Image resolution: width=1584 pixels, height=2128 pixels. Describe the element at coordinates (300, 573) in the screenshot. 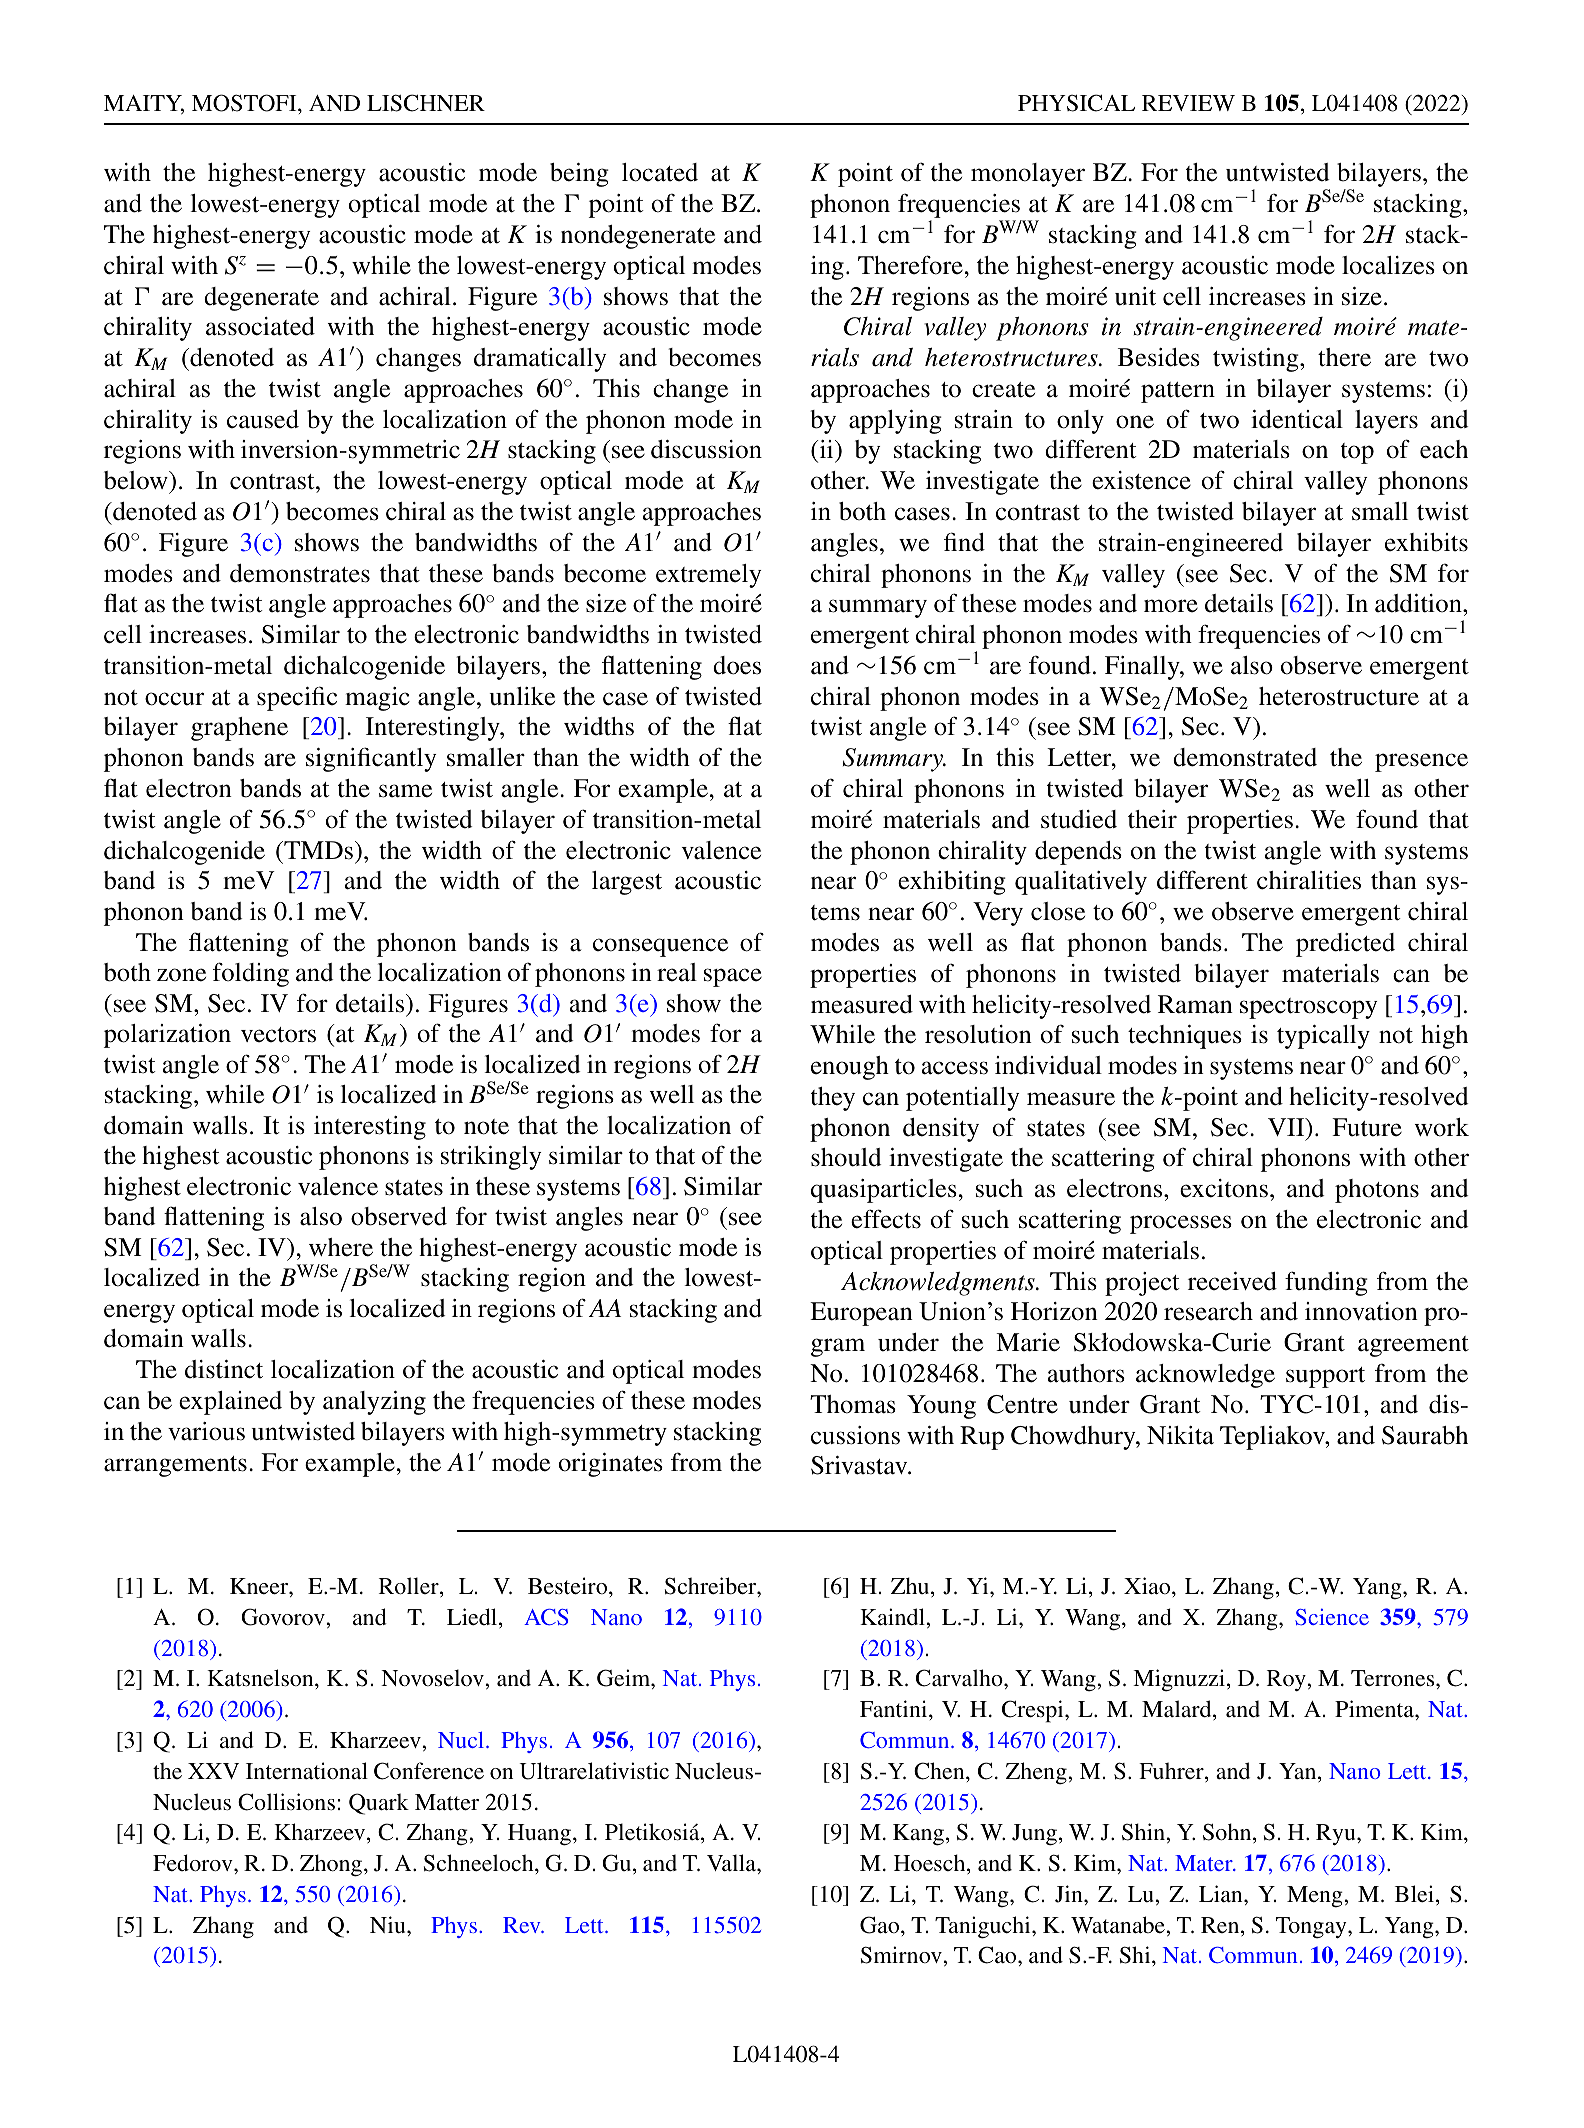

I see `demonstrates` at that location.
